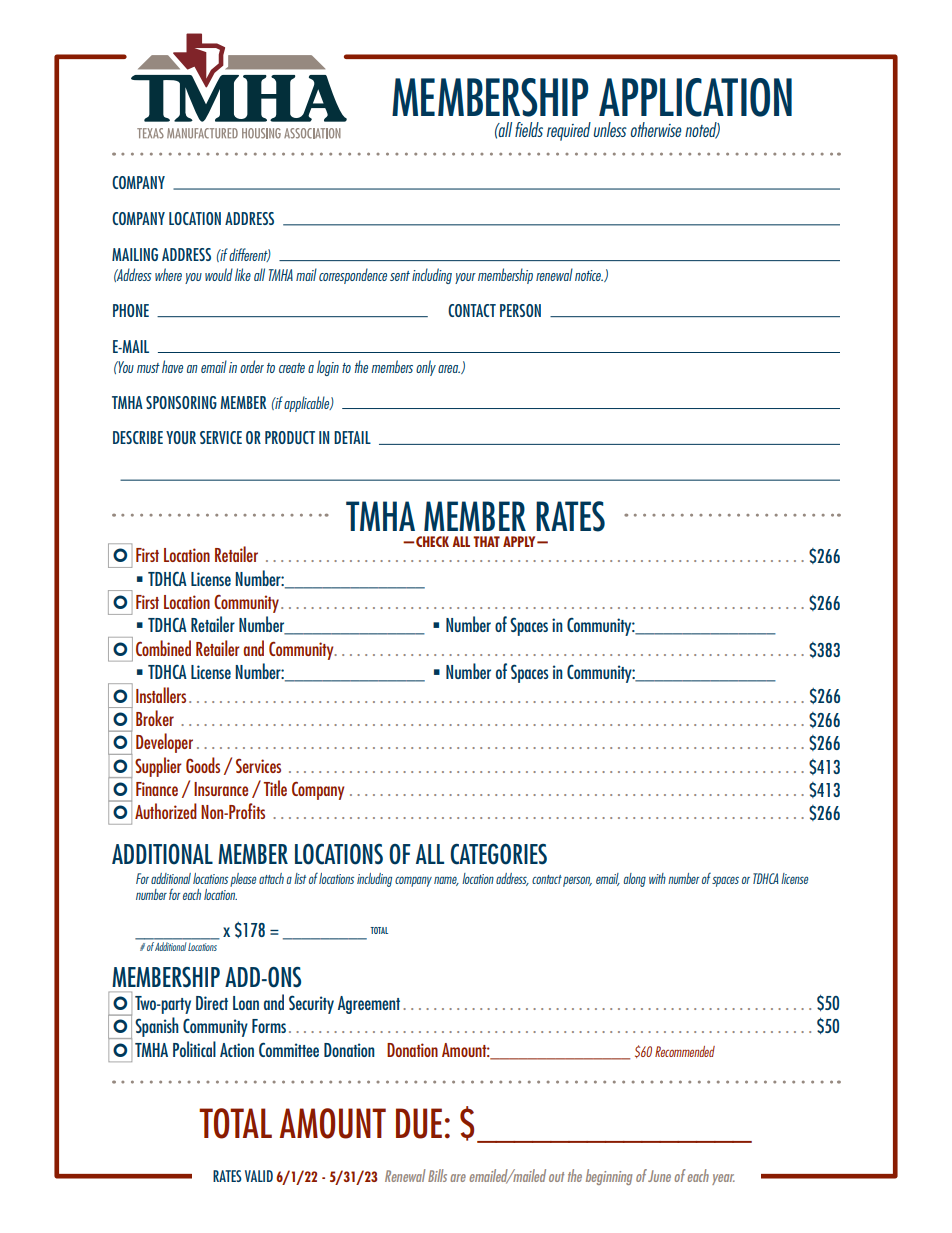  I want to click on June, so click(659, 1176).
